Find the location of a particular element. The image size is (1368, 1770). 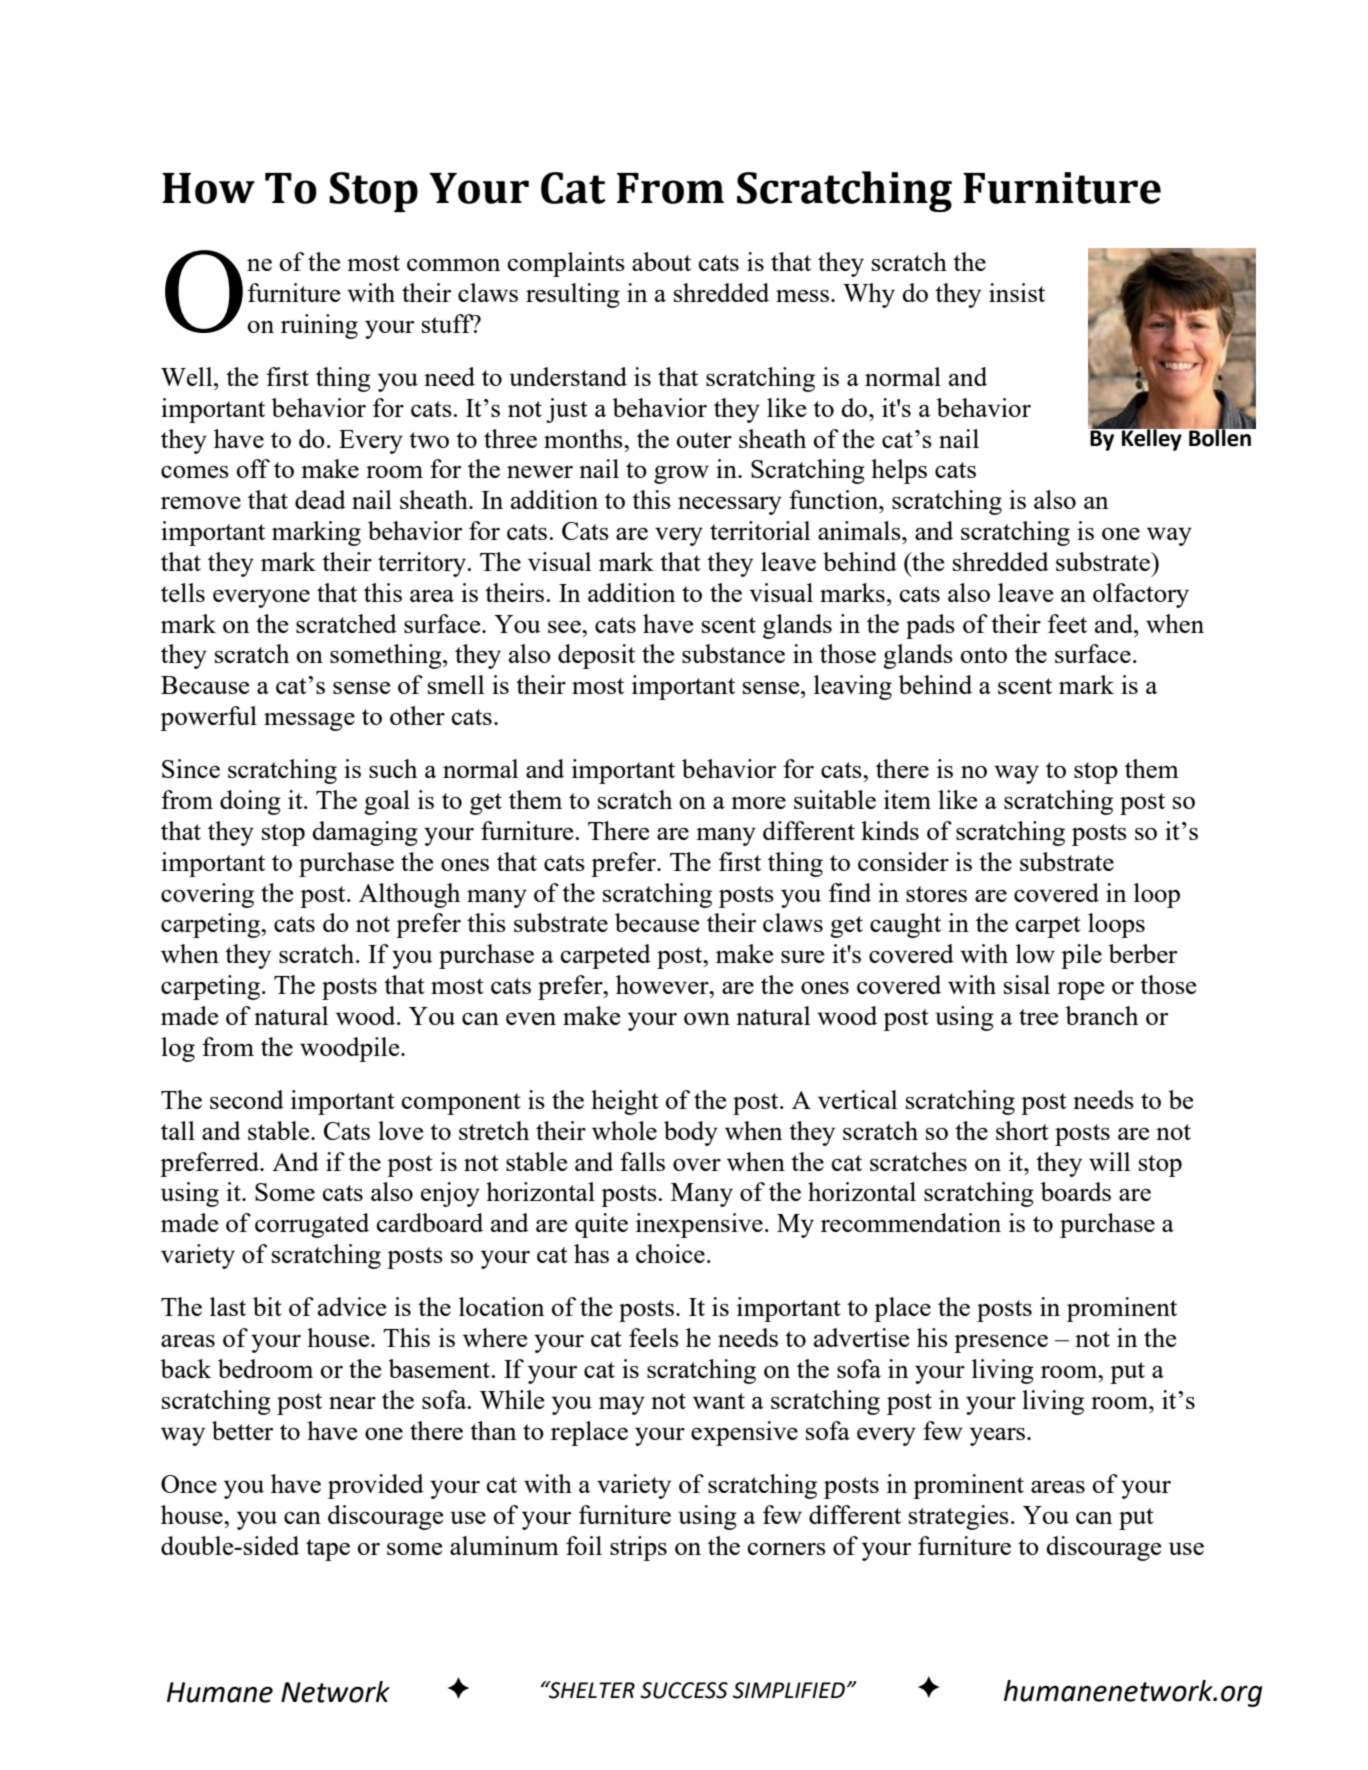

falls is located at coordinates (642, 1161).
